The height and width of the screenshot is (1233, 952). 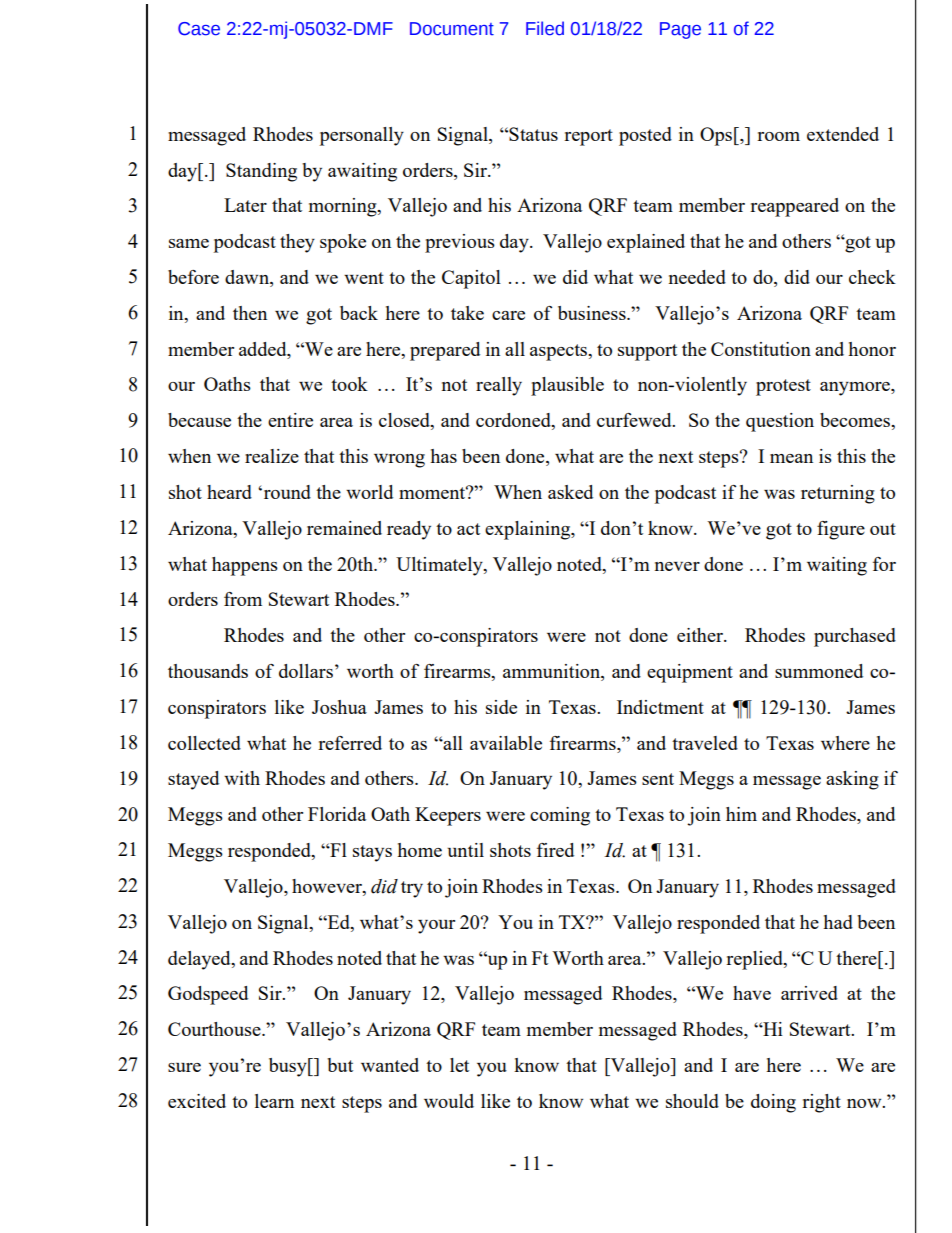 I want to click on they, so click(x=297, y=243).
